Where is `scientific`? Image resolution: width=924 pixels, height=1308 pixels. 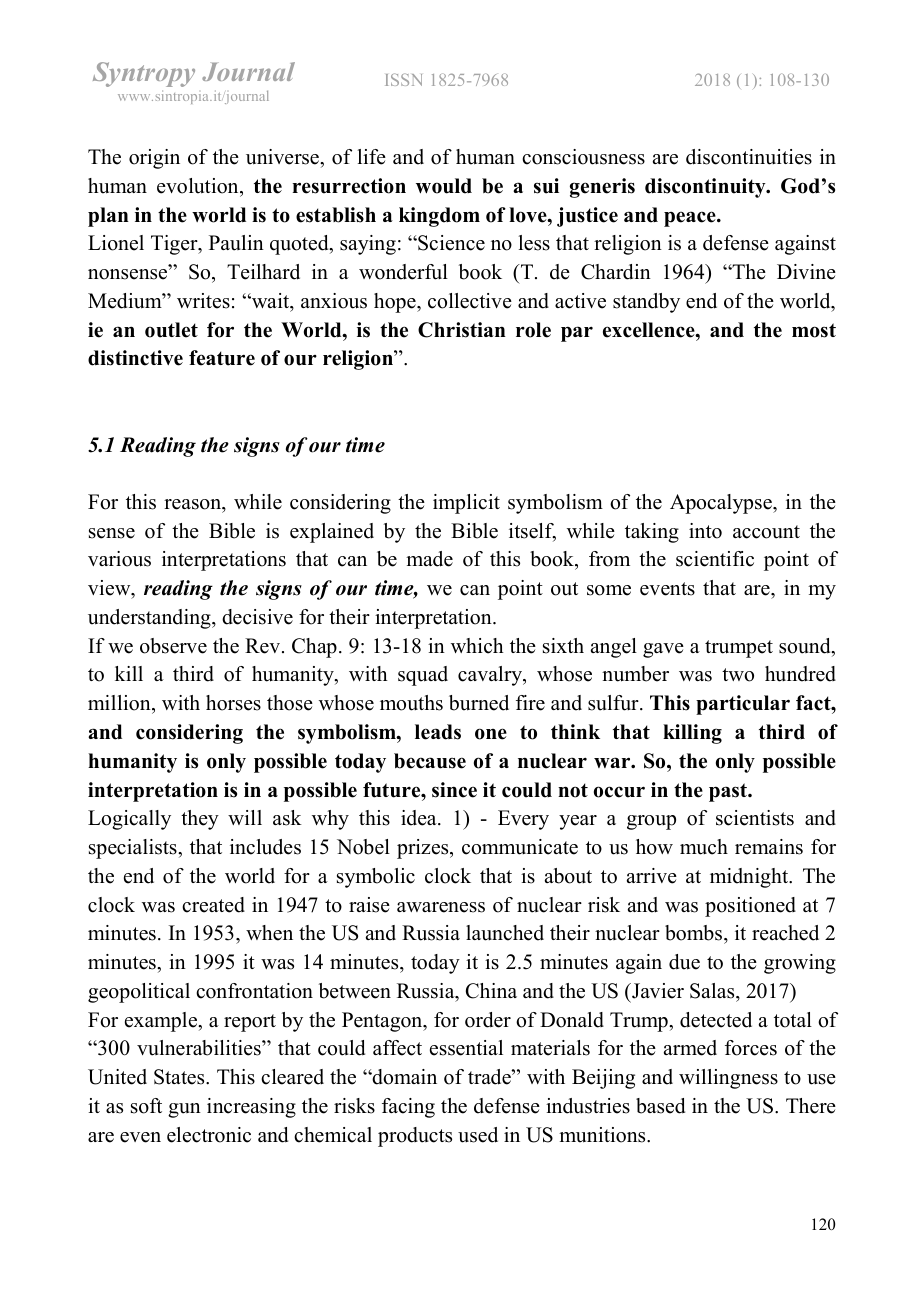 scientific is located at coordinates (715, 559).
